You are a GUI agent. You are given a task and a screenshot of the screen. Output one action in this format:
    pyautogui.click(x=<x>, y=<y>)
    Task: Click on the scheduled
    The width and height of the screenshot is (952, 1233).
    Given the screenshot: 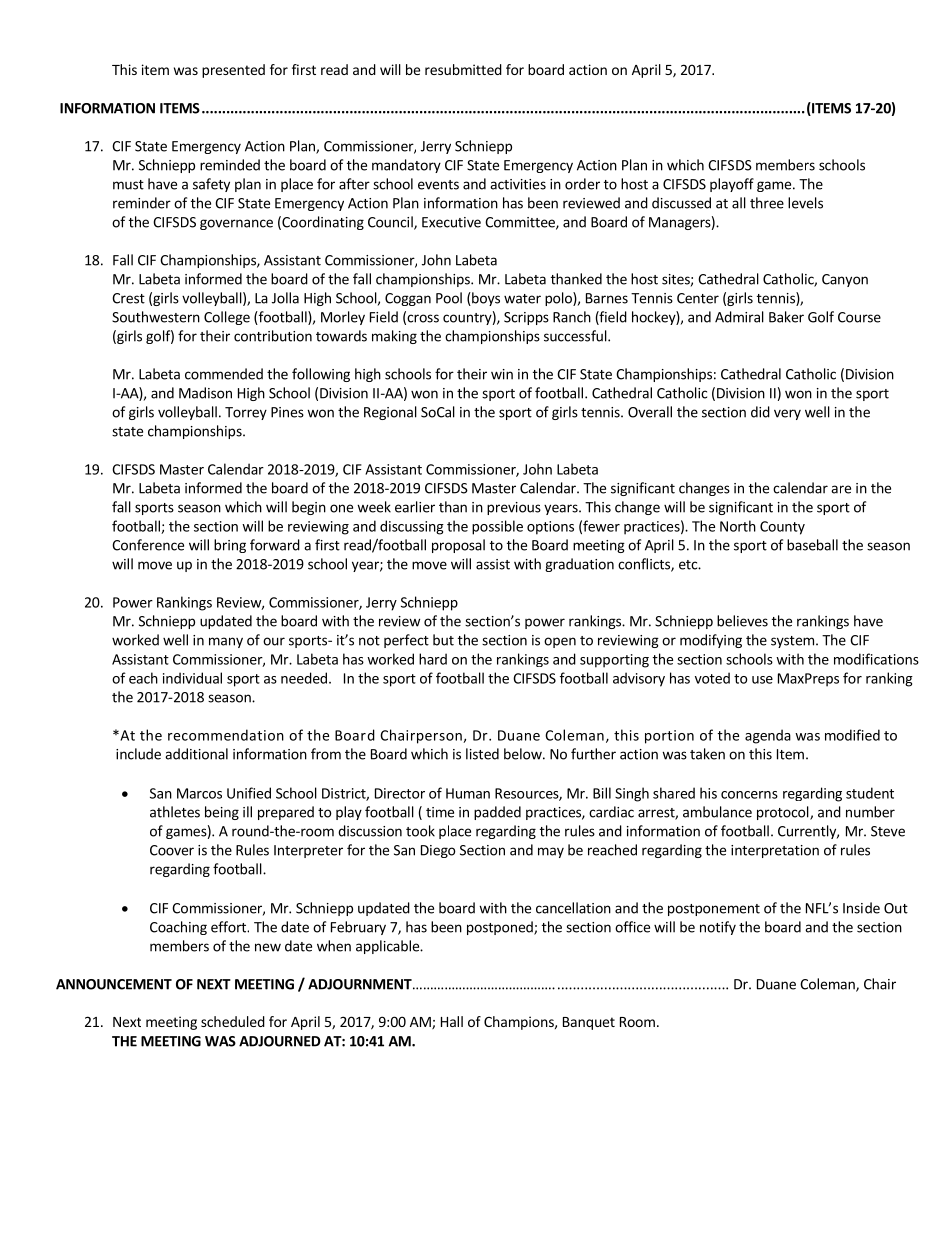 What is the action you would take?
    pyautogui.click(x=233, y=1021)
